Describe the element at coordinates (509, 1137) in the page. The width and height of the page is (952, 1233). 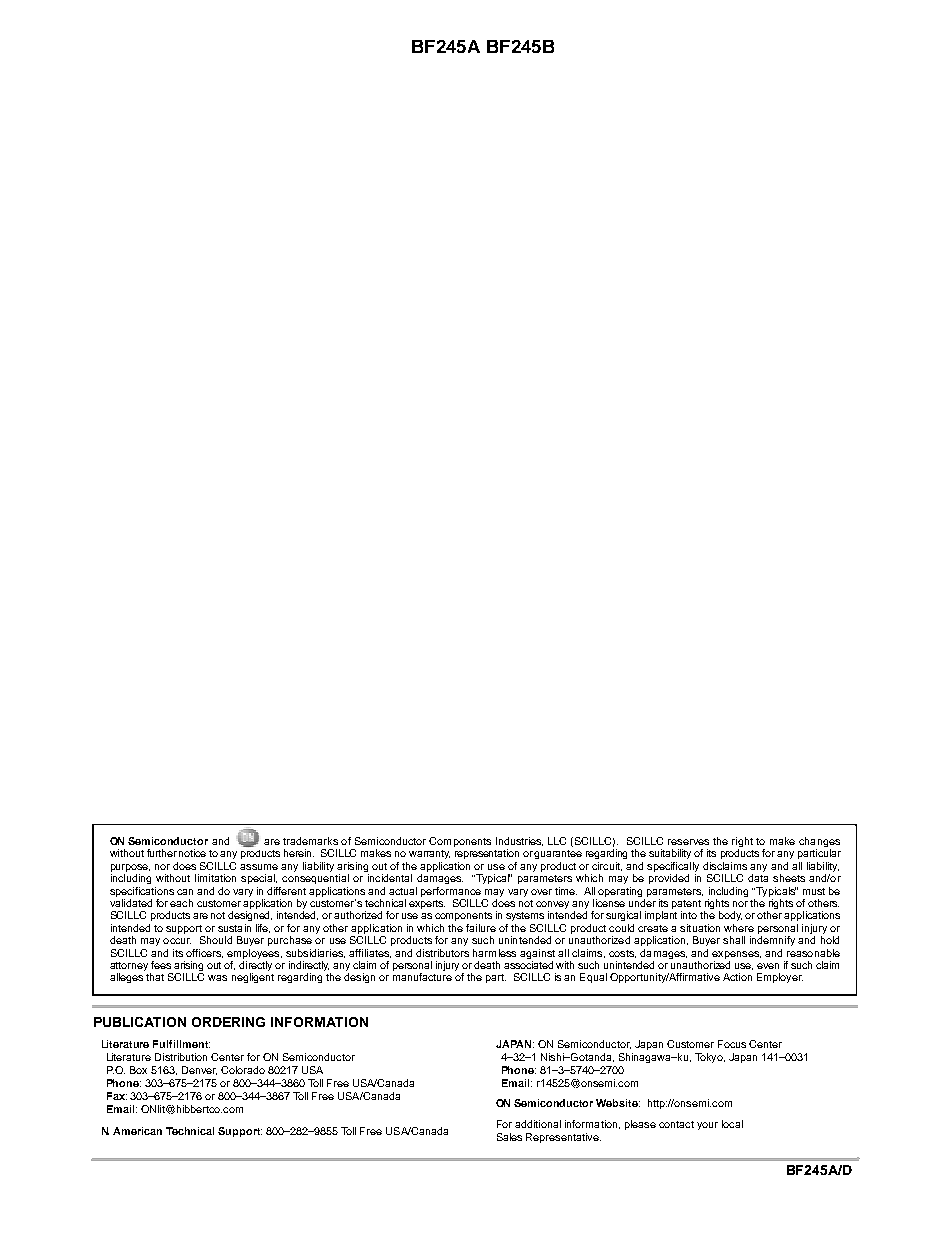
I see `Sales` at that location.
